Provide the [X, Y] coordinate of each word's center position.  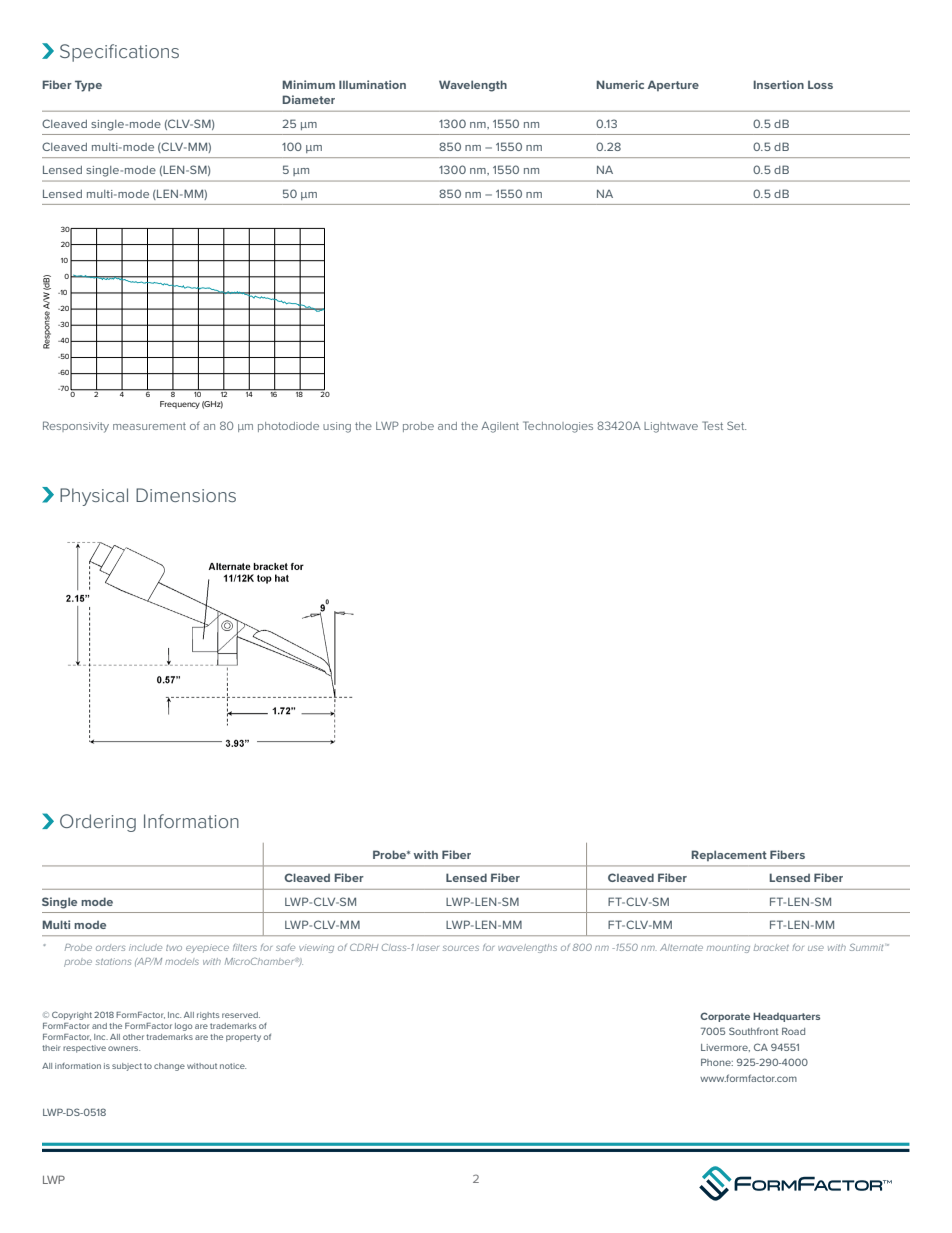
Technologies [558, 427]
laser [428, 947]
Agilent [500, 427]
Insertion [778, 84]
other [133, 1037]
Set [736, 425]
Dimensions [186, 495]
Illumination [372, 84]
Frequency [180, 405]
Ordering [98, 823]
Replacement [729, 855]
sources [461, 948]
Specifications [119, 53]
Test [712, 425]
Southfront [754, 1031]
